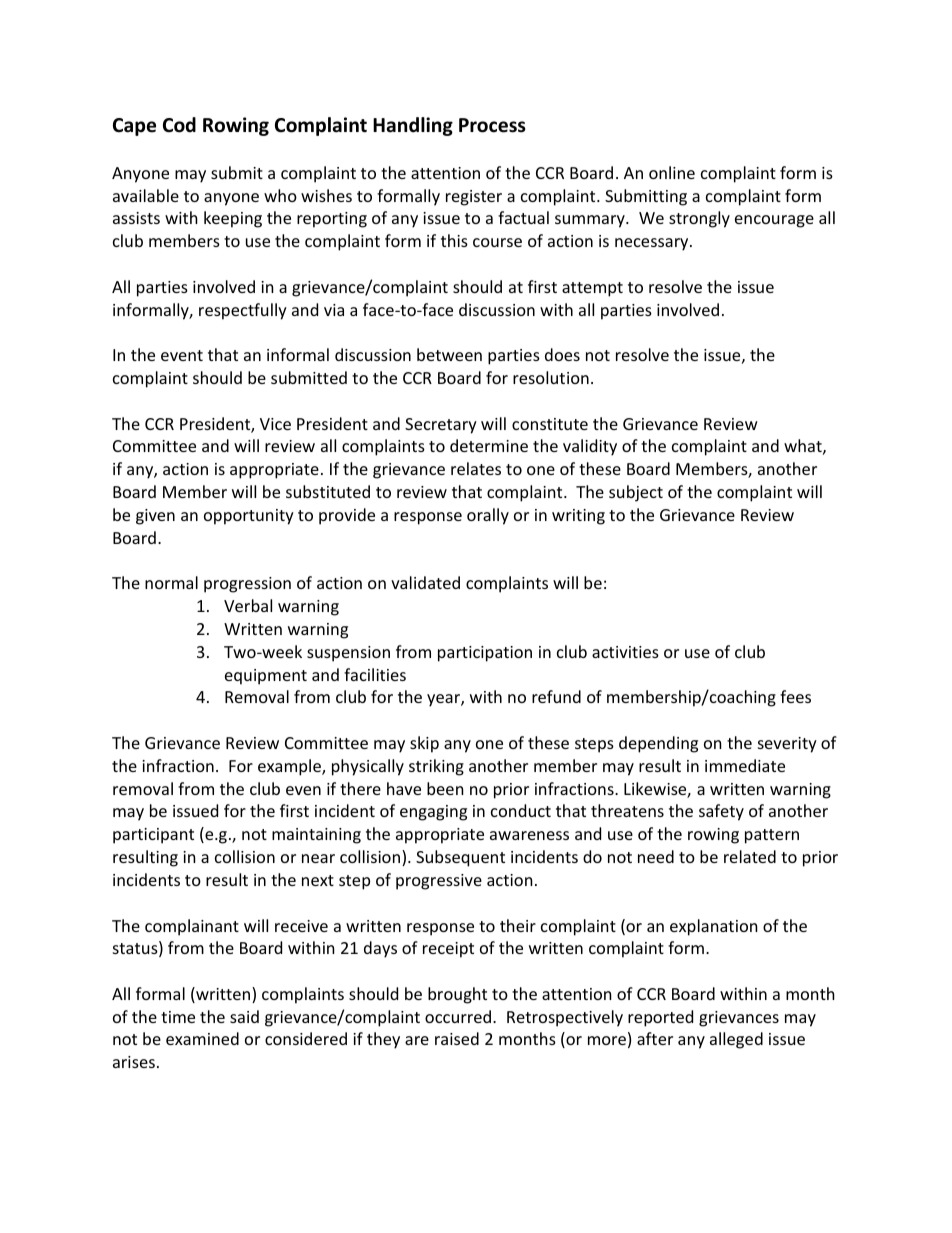  What do you see at coordinates (492, 125) in the screenshot?
I see `Process` at bounding box center [492, 125].
